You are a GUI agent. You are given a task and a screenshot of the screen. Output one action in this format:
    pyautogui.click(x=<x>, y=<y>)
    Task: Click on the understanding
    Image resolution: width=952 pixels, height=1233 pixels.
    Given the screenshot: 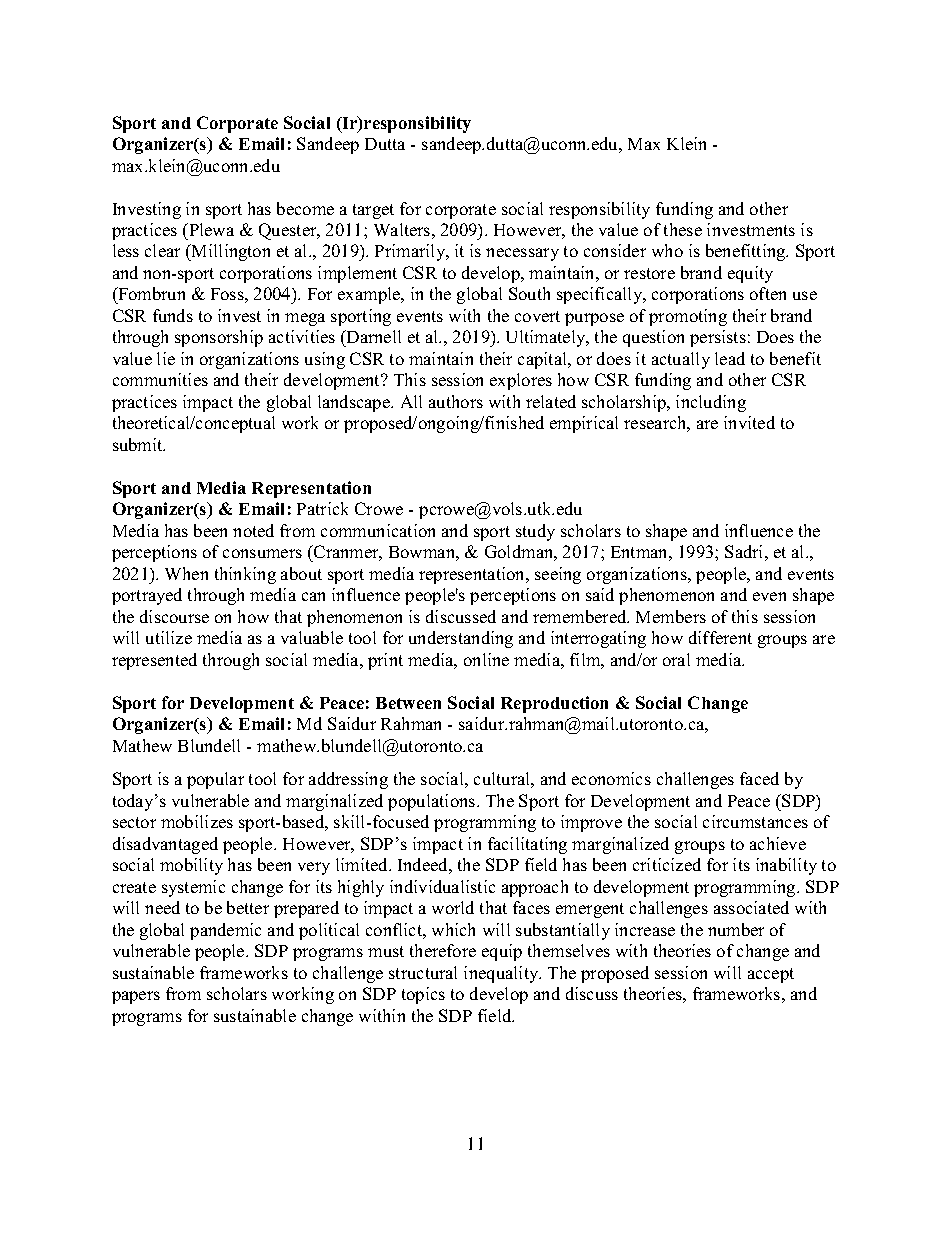 What is the action you would take?
    pyautogui.click(x=461, y=639)
